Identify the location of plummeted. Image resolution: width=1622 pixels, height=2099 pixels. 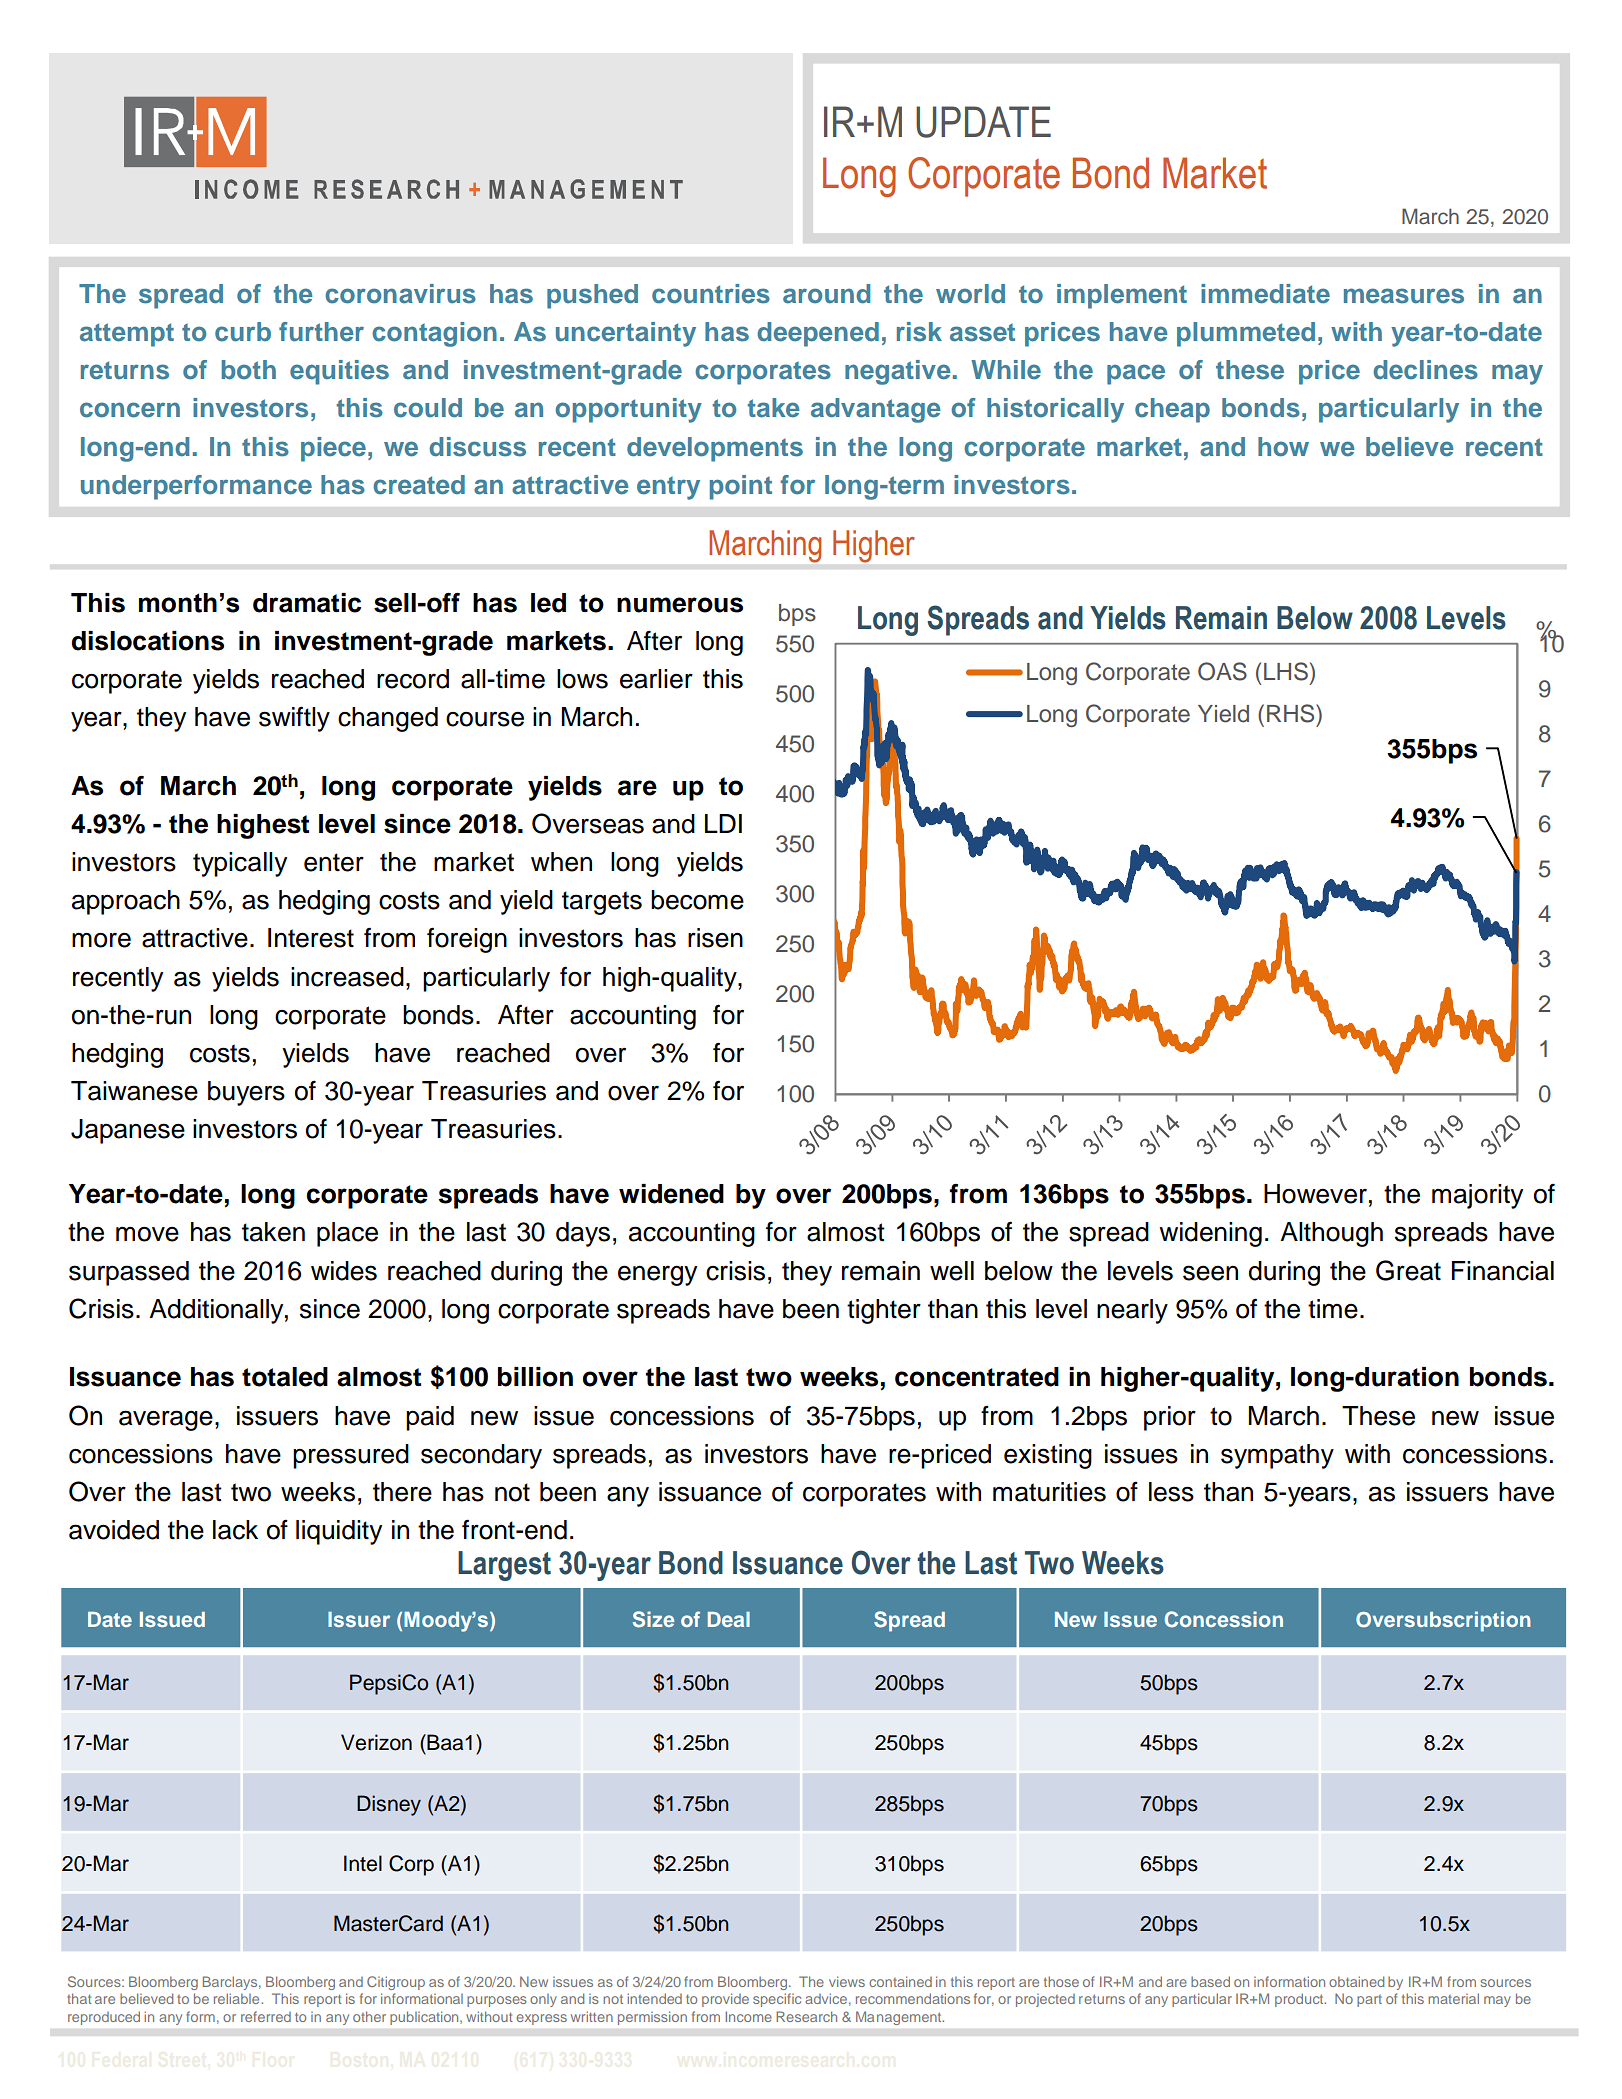
(1246, 334).
